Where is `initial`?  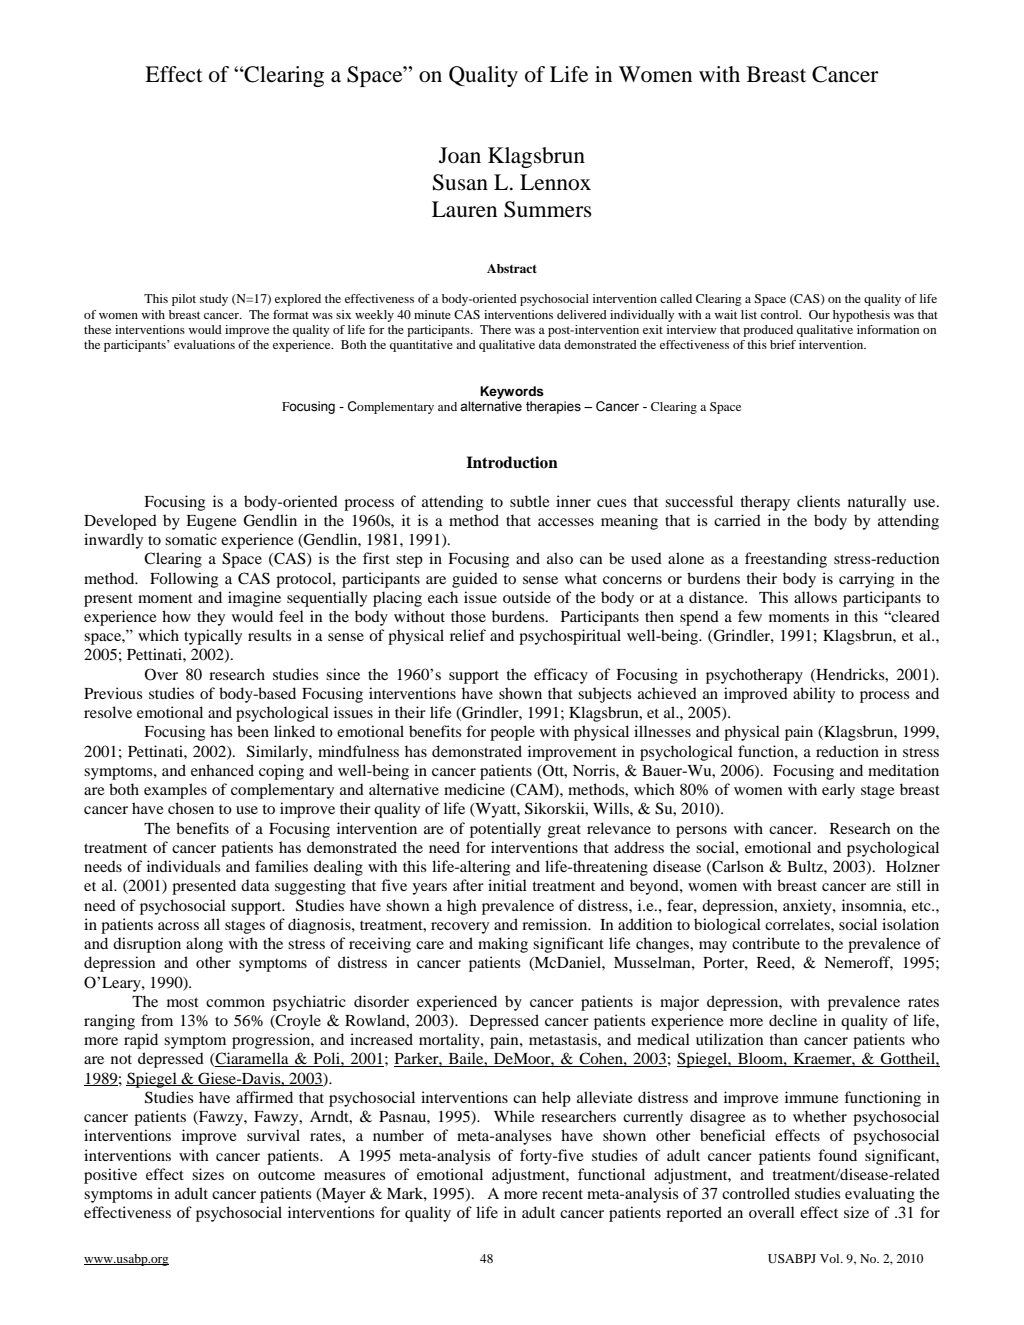
initial is located at coordinates (507, 885).
